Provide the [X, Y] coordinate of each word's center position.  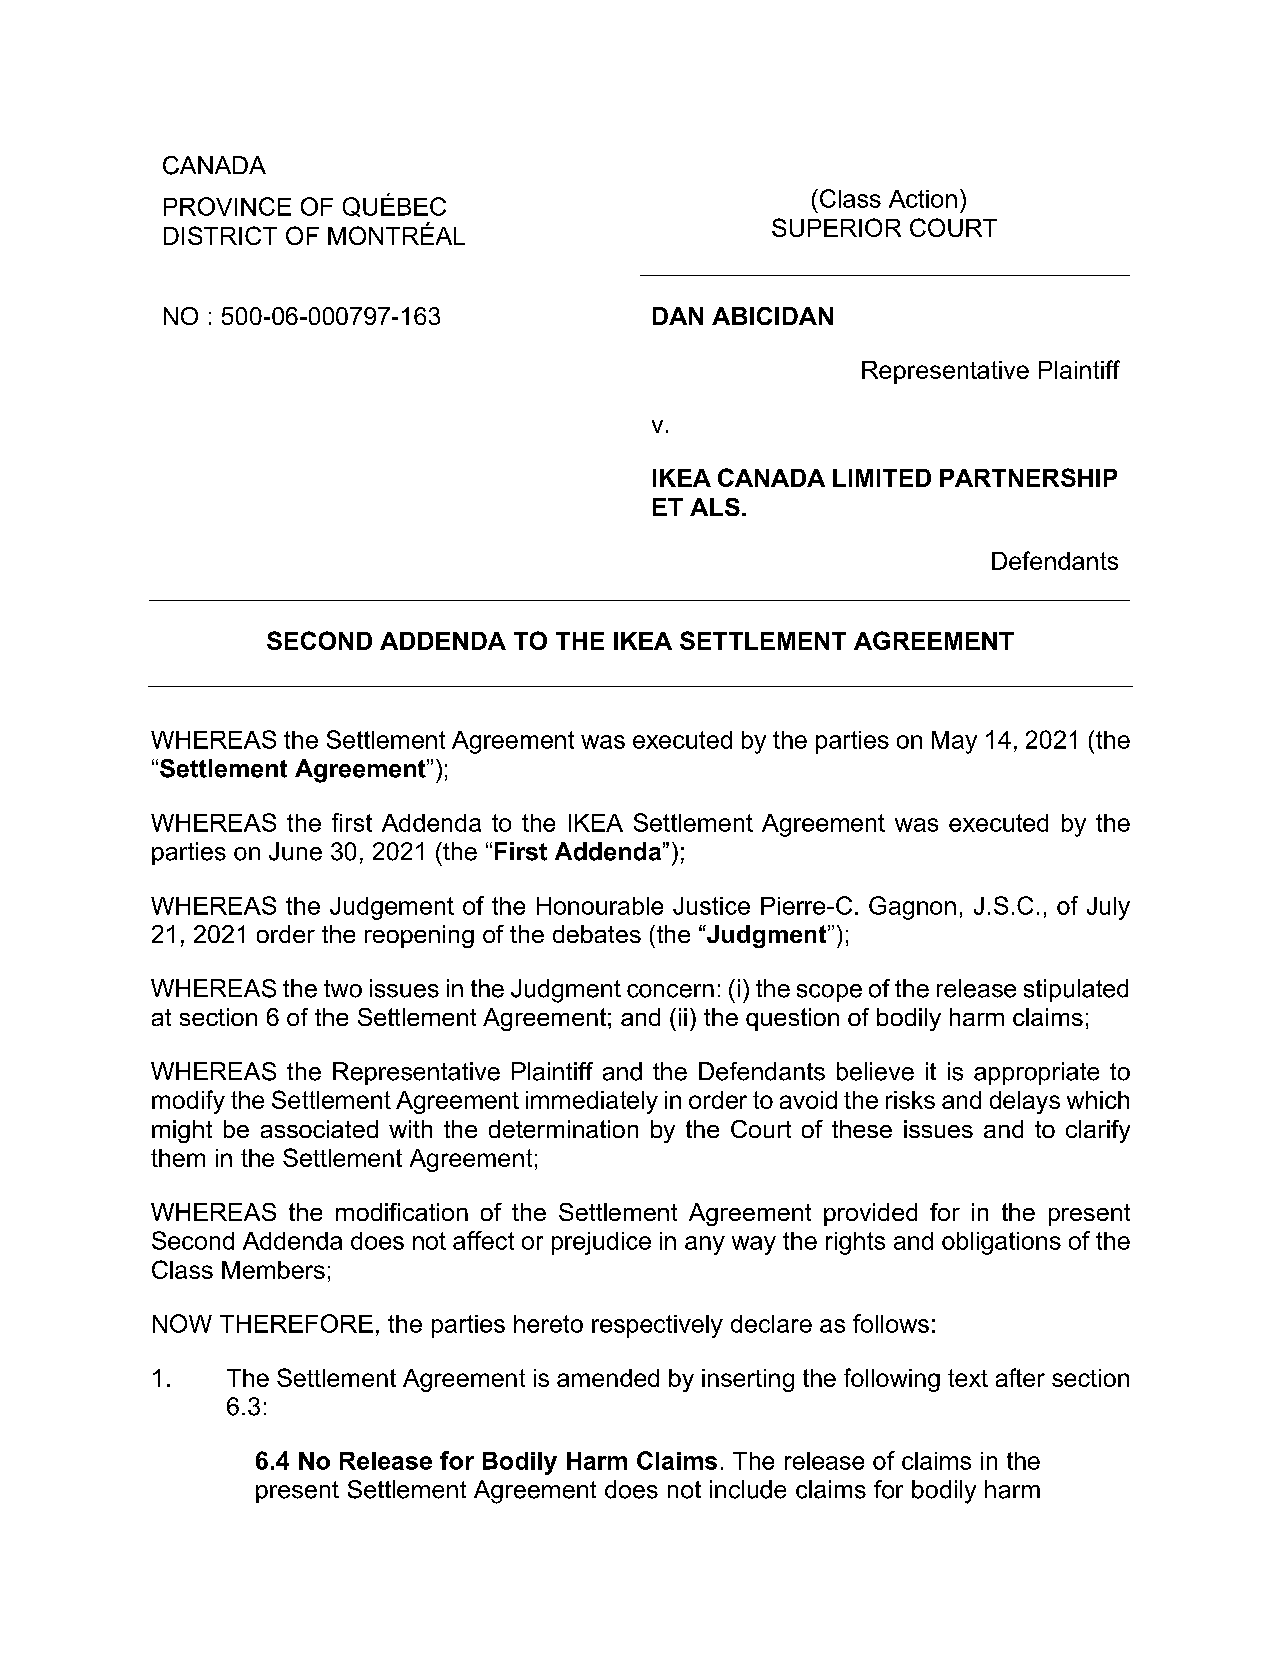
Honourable [600, 906]
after [1020, 1377]
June [295, 851]
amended [608, 1378]
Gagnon [912, 908]
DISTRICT [220, 235]
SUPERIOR [836, 227]
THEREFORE [296, 1323]
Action [923, 199]
